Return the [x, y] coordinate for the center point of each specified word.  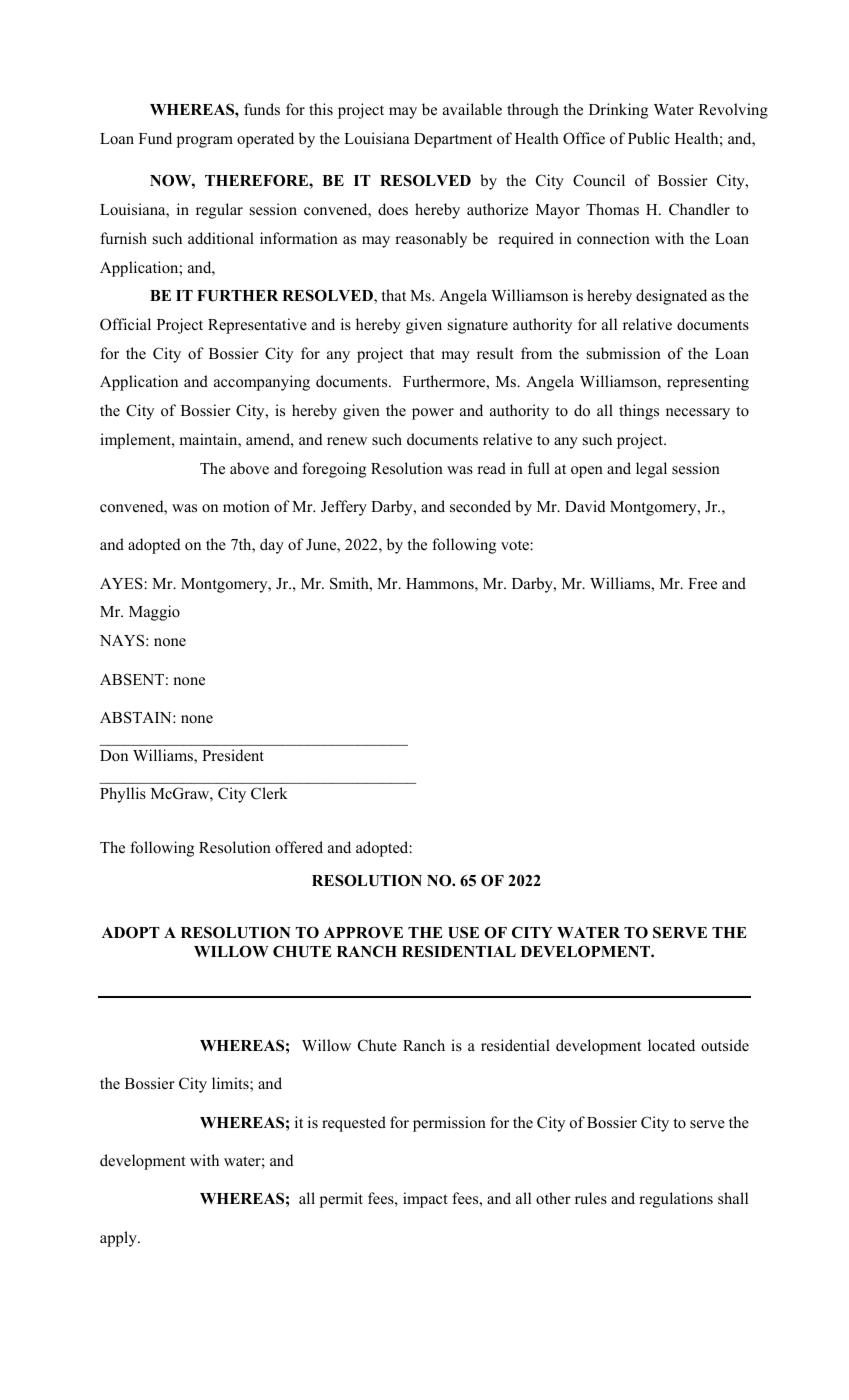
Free [702, 584]
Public [649, 138]
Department [453, 140]
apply [119, 1239]
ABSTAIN [137, 717]
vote [516, 545]
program [205, 142]
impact [425, 1200]
